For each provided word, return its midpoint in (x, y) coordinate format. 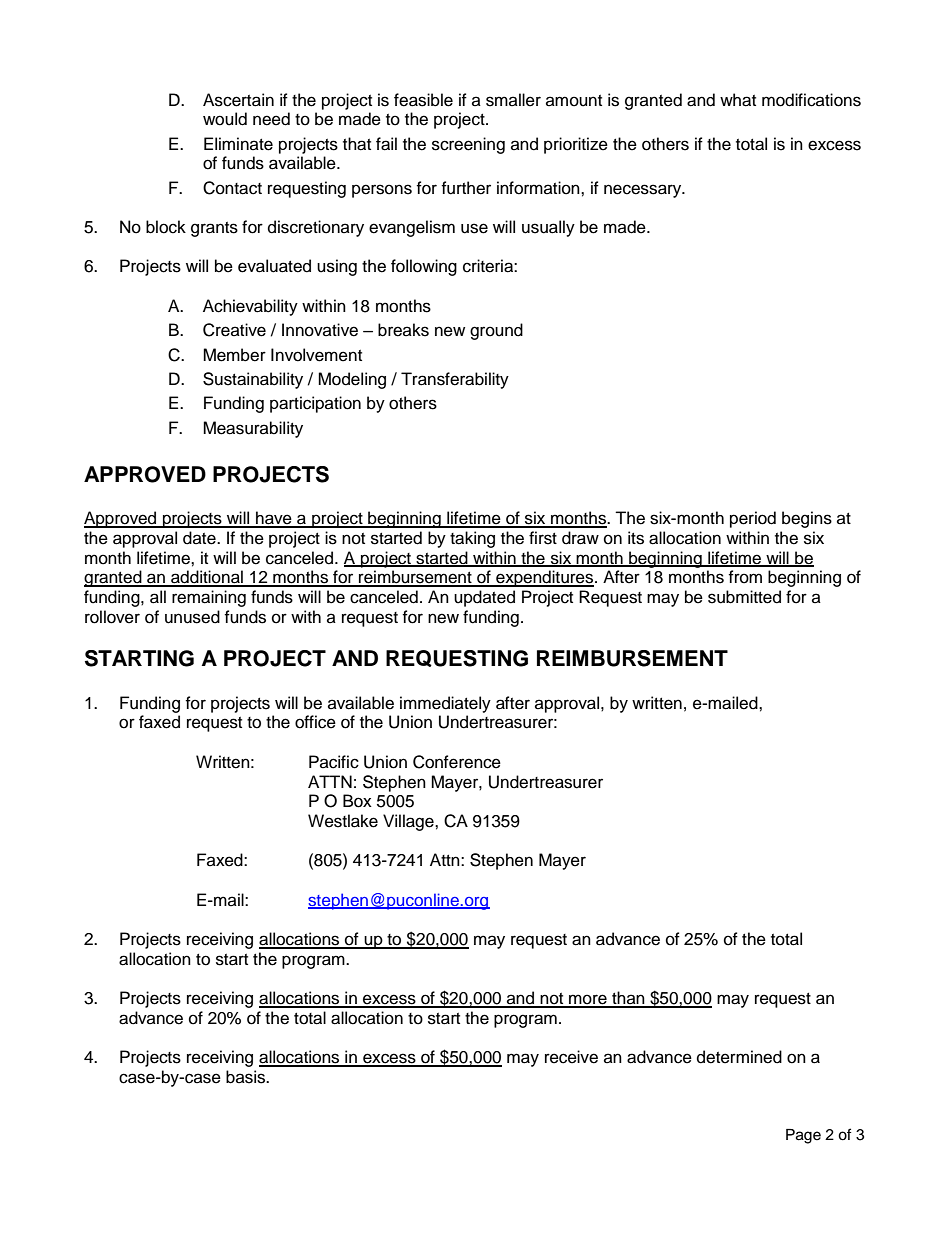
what (738, 100)
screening (468, 145)
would (225, 119)
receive (571, 1057)
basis (246, 1077)
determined (739, 1057)
